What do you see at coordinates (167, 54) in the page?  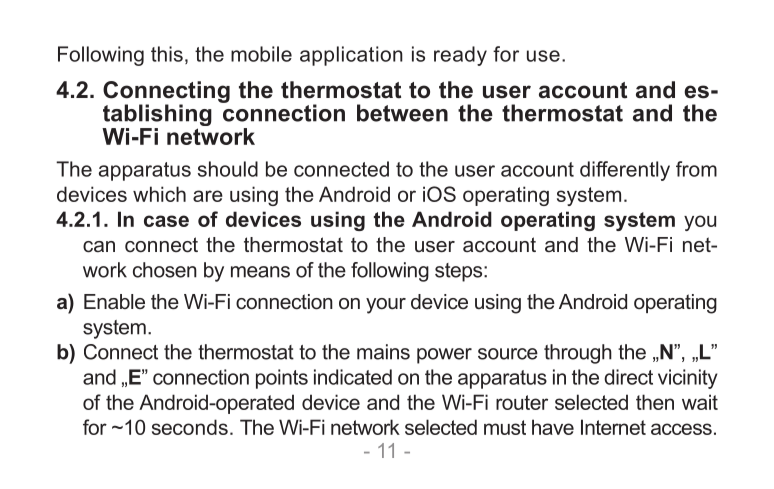 I see `this` at bounding box center [167, 54].
